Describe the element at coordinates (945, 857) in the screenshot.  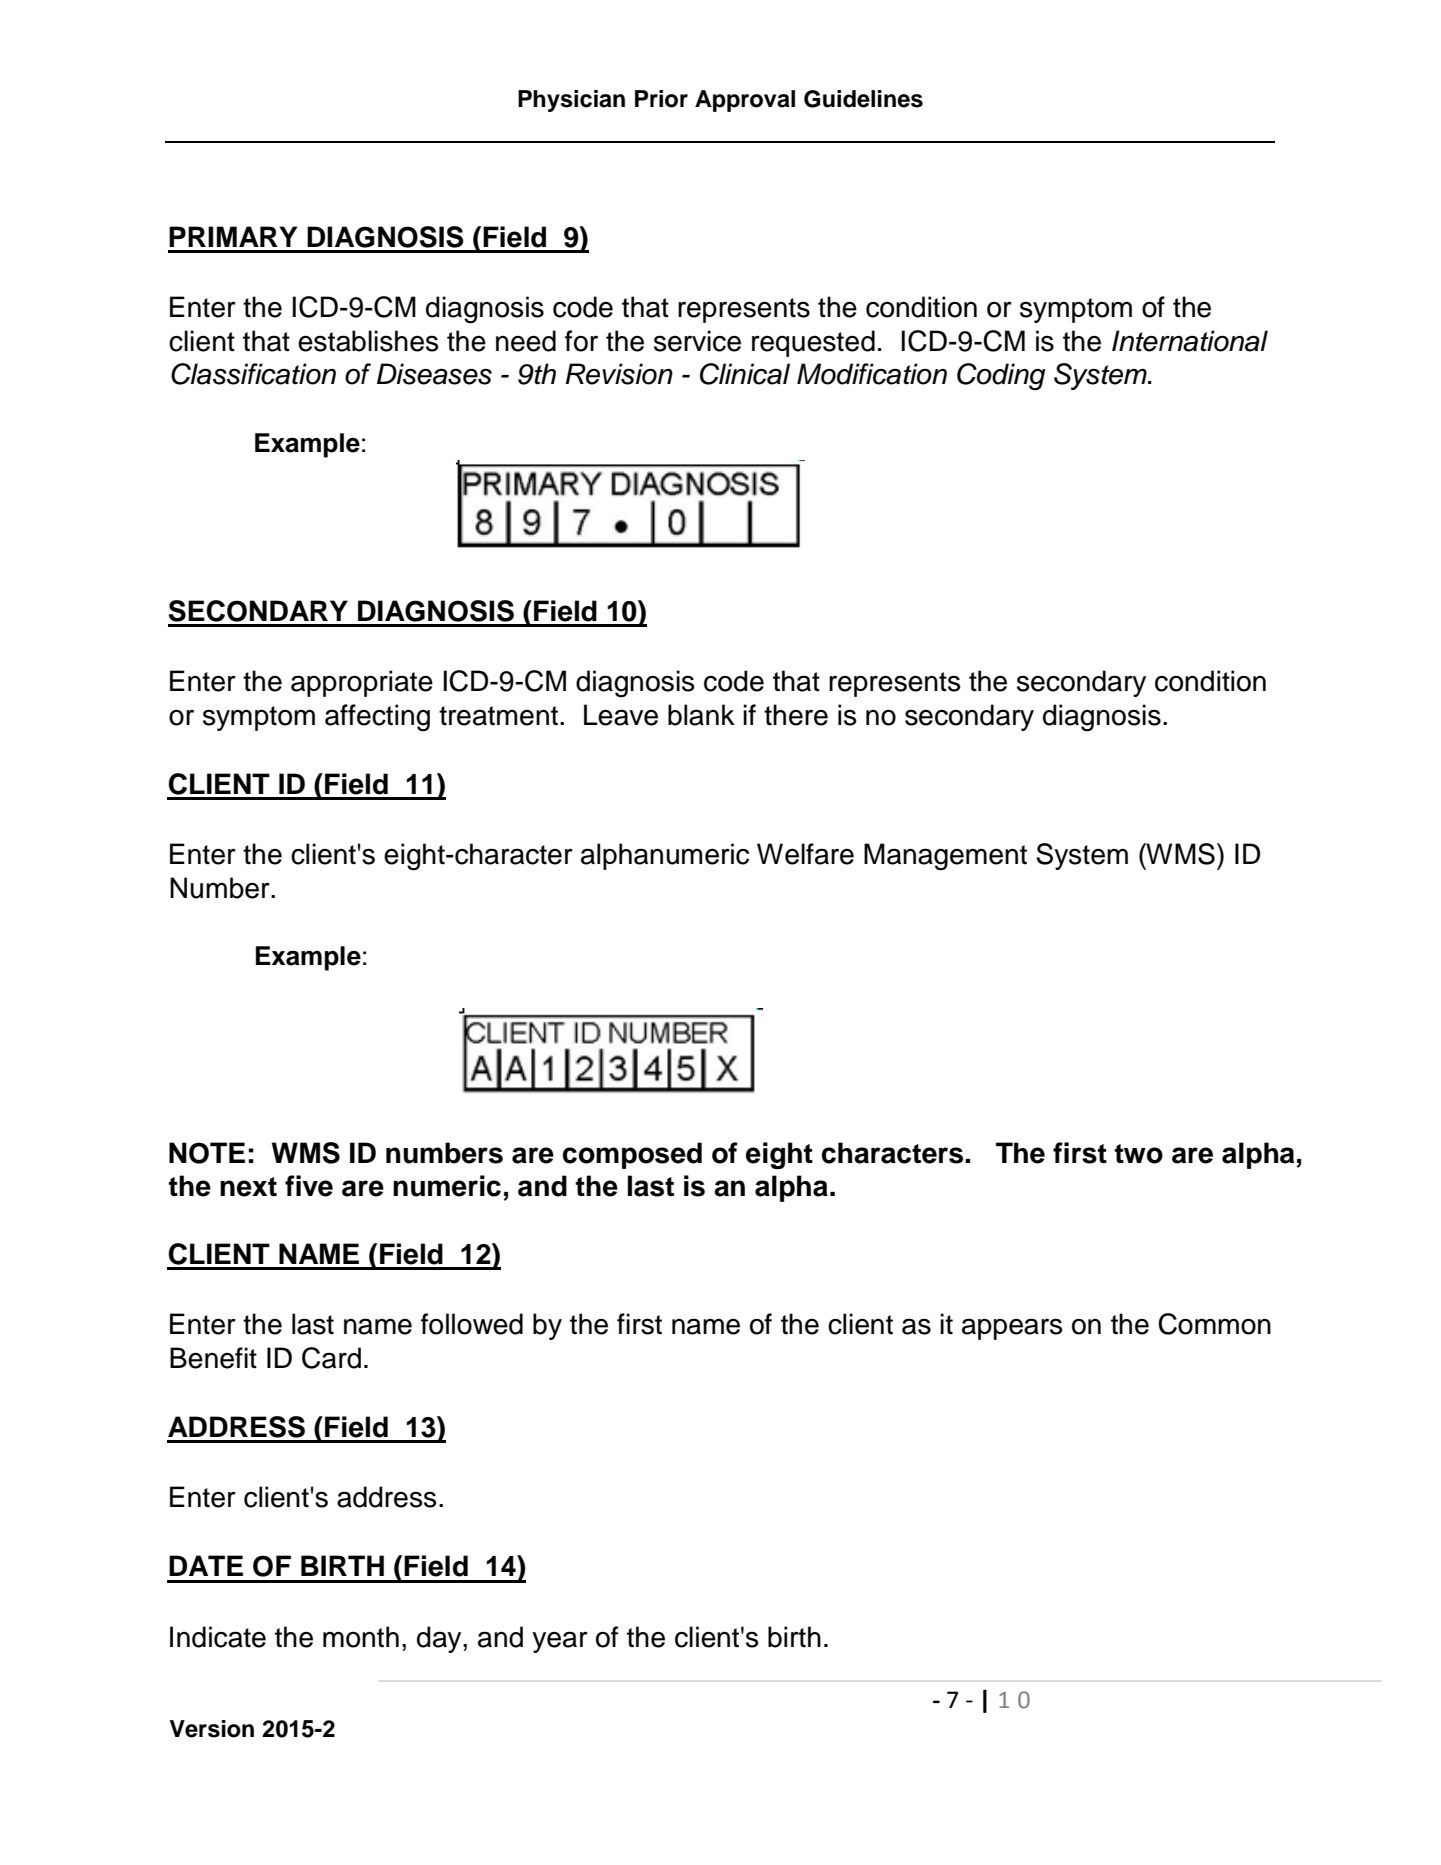
I see `Management` at that location.
